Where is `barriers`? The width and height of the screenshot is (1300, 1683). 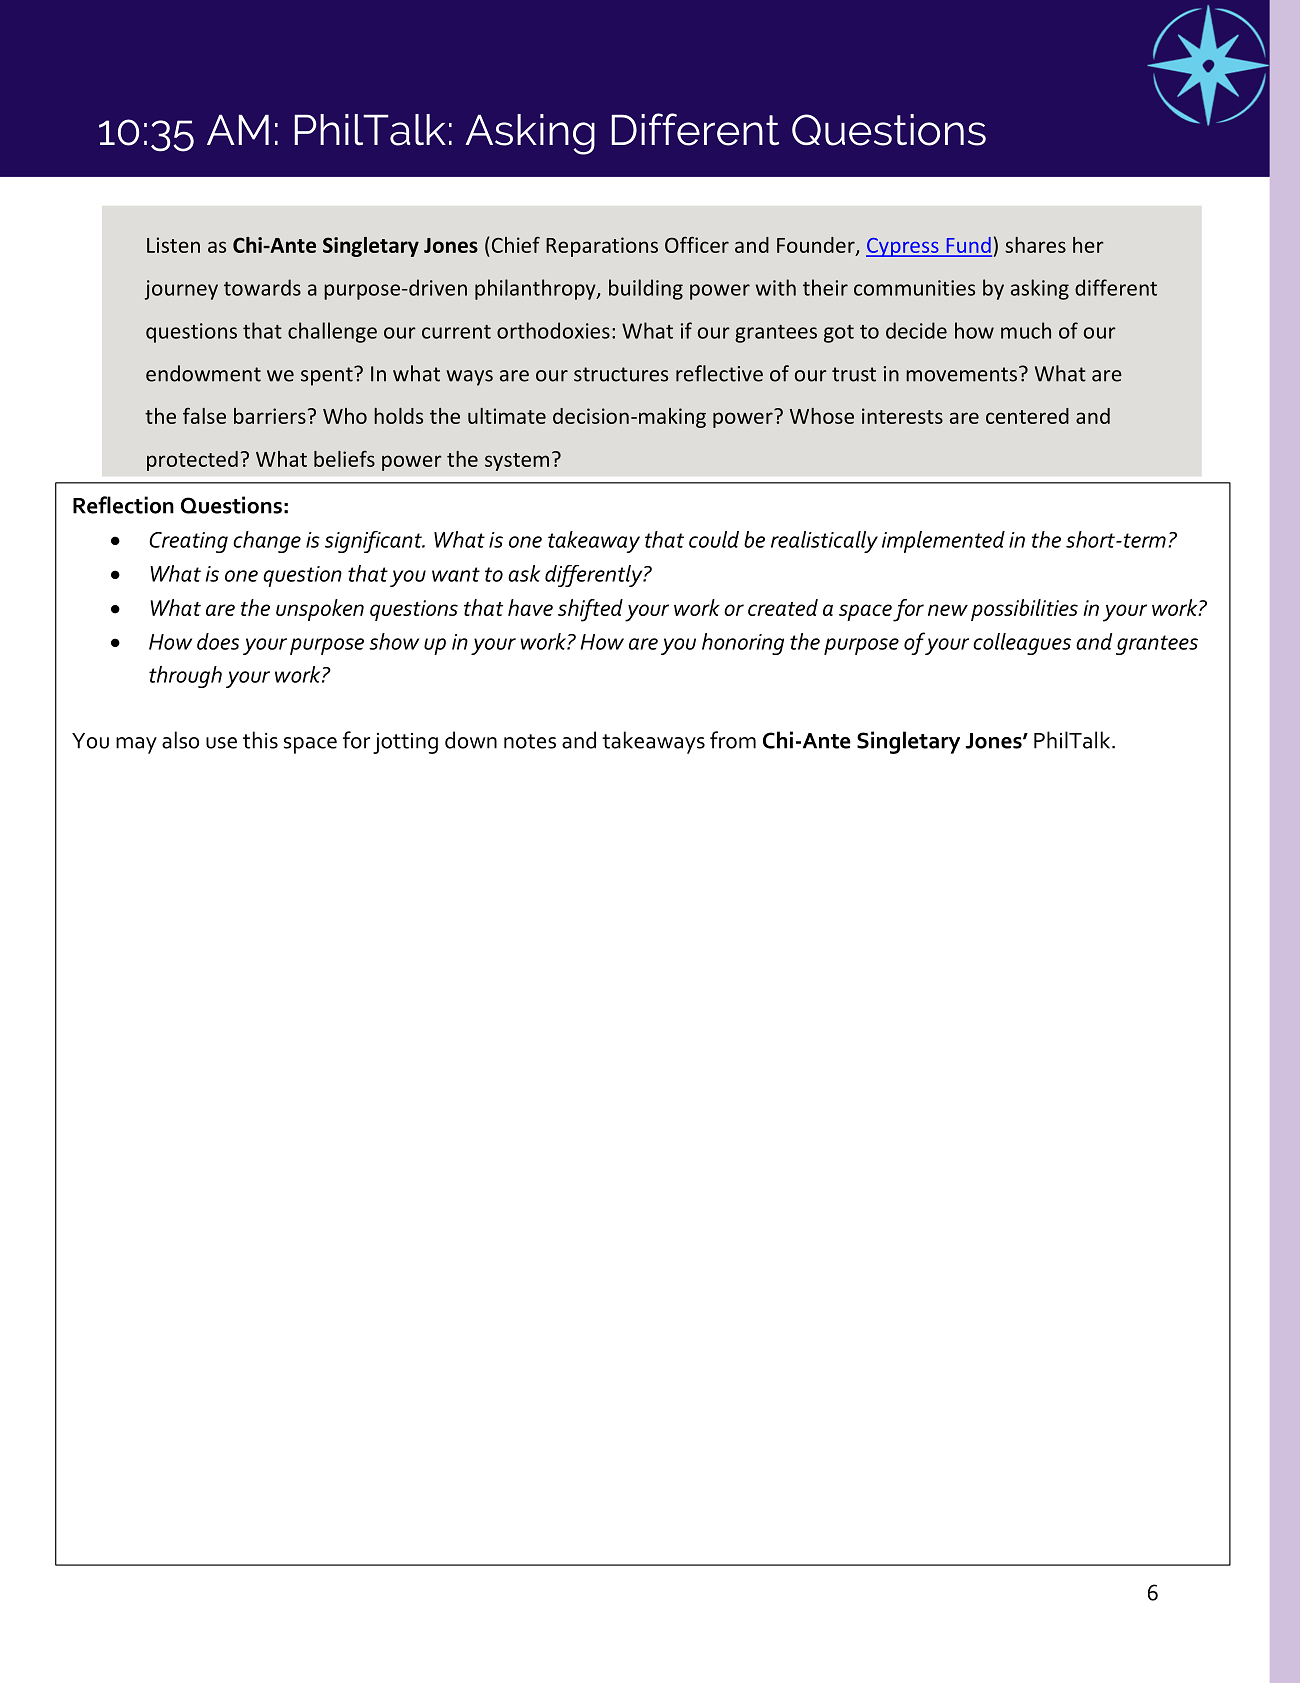
barriers is located at coordinates (270, 416).
